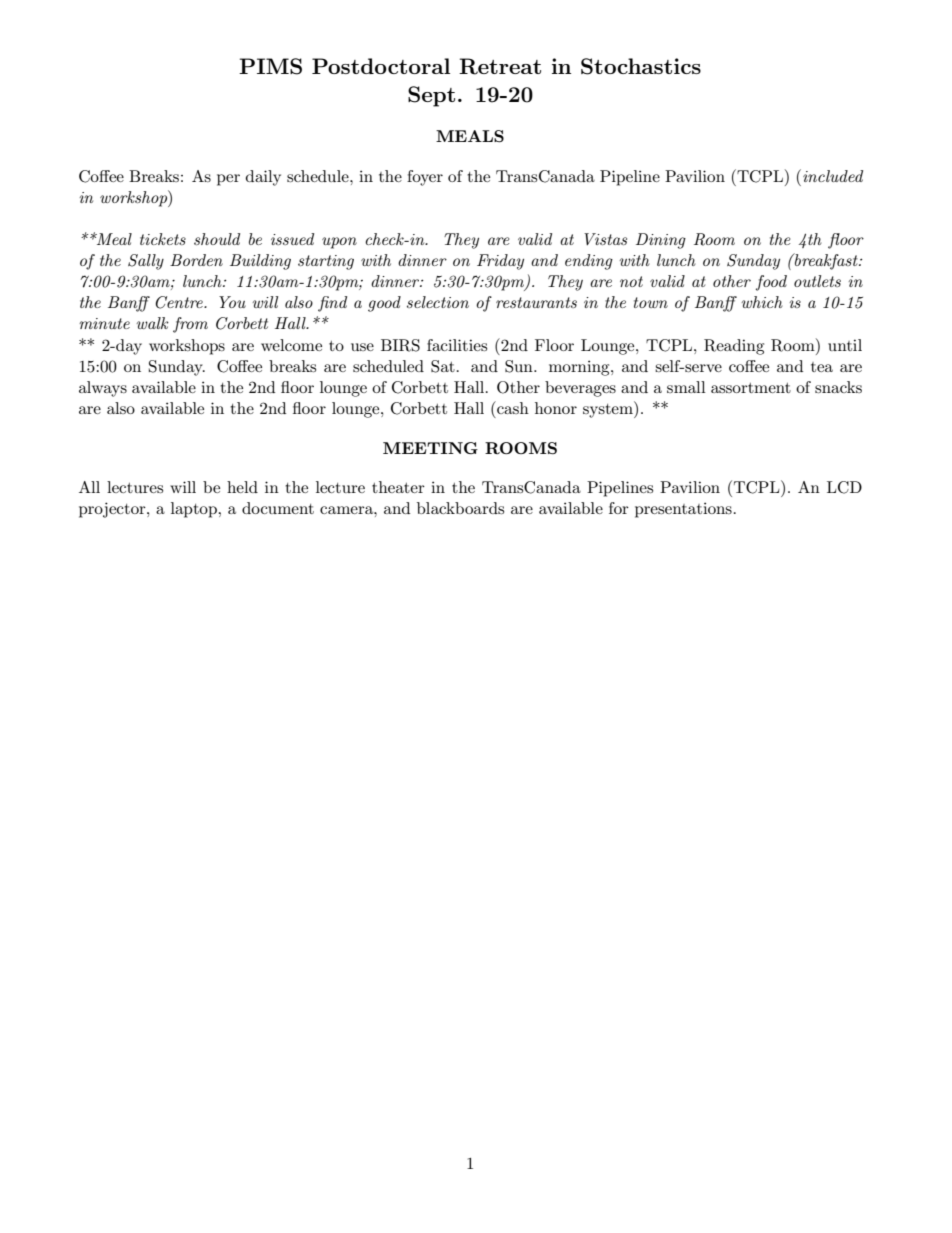 The width and height of the screenshot is (952, 1233). What do you see at coordinates (512, 407) in the screenshot?
I see `cash` at bounding box center [512, 407].
